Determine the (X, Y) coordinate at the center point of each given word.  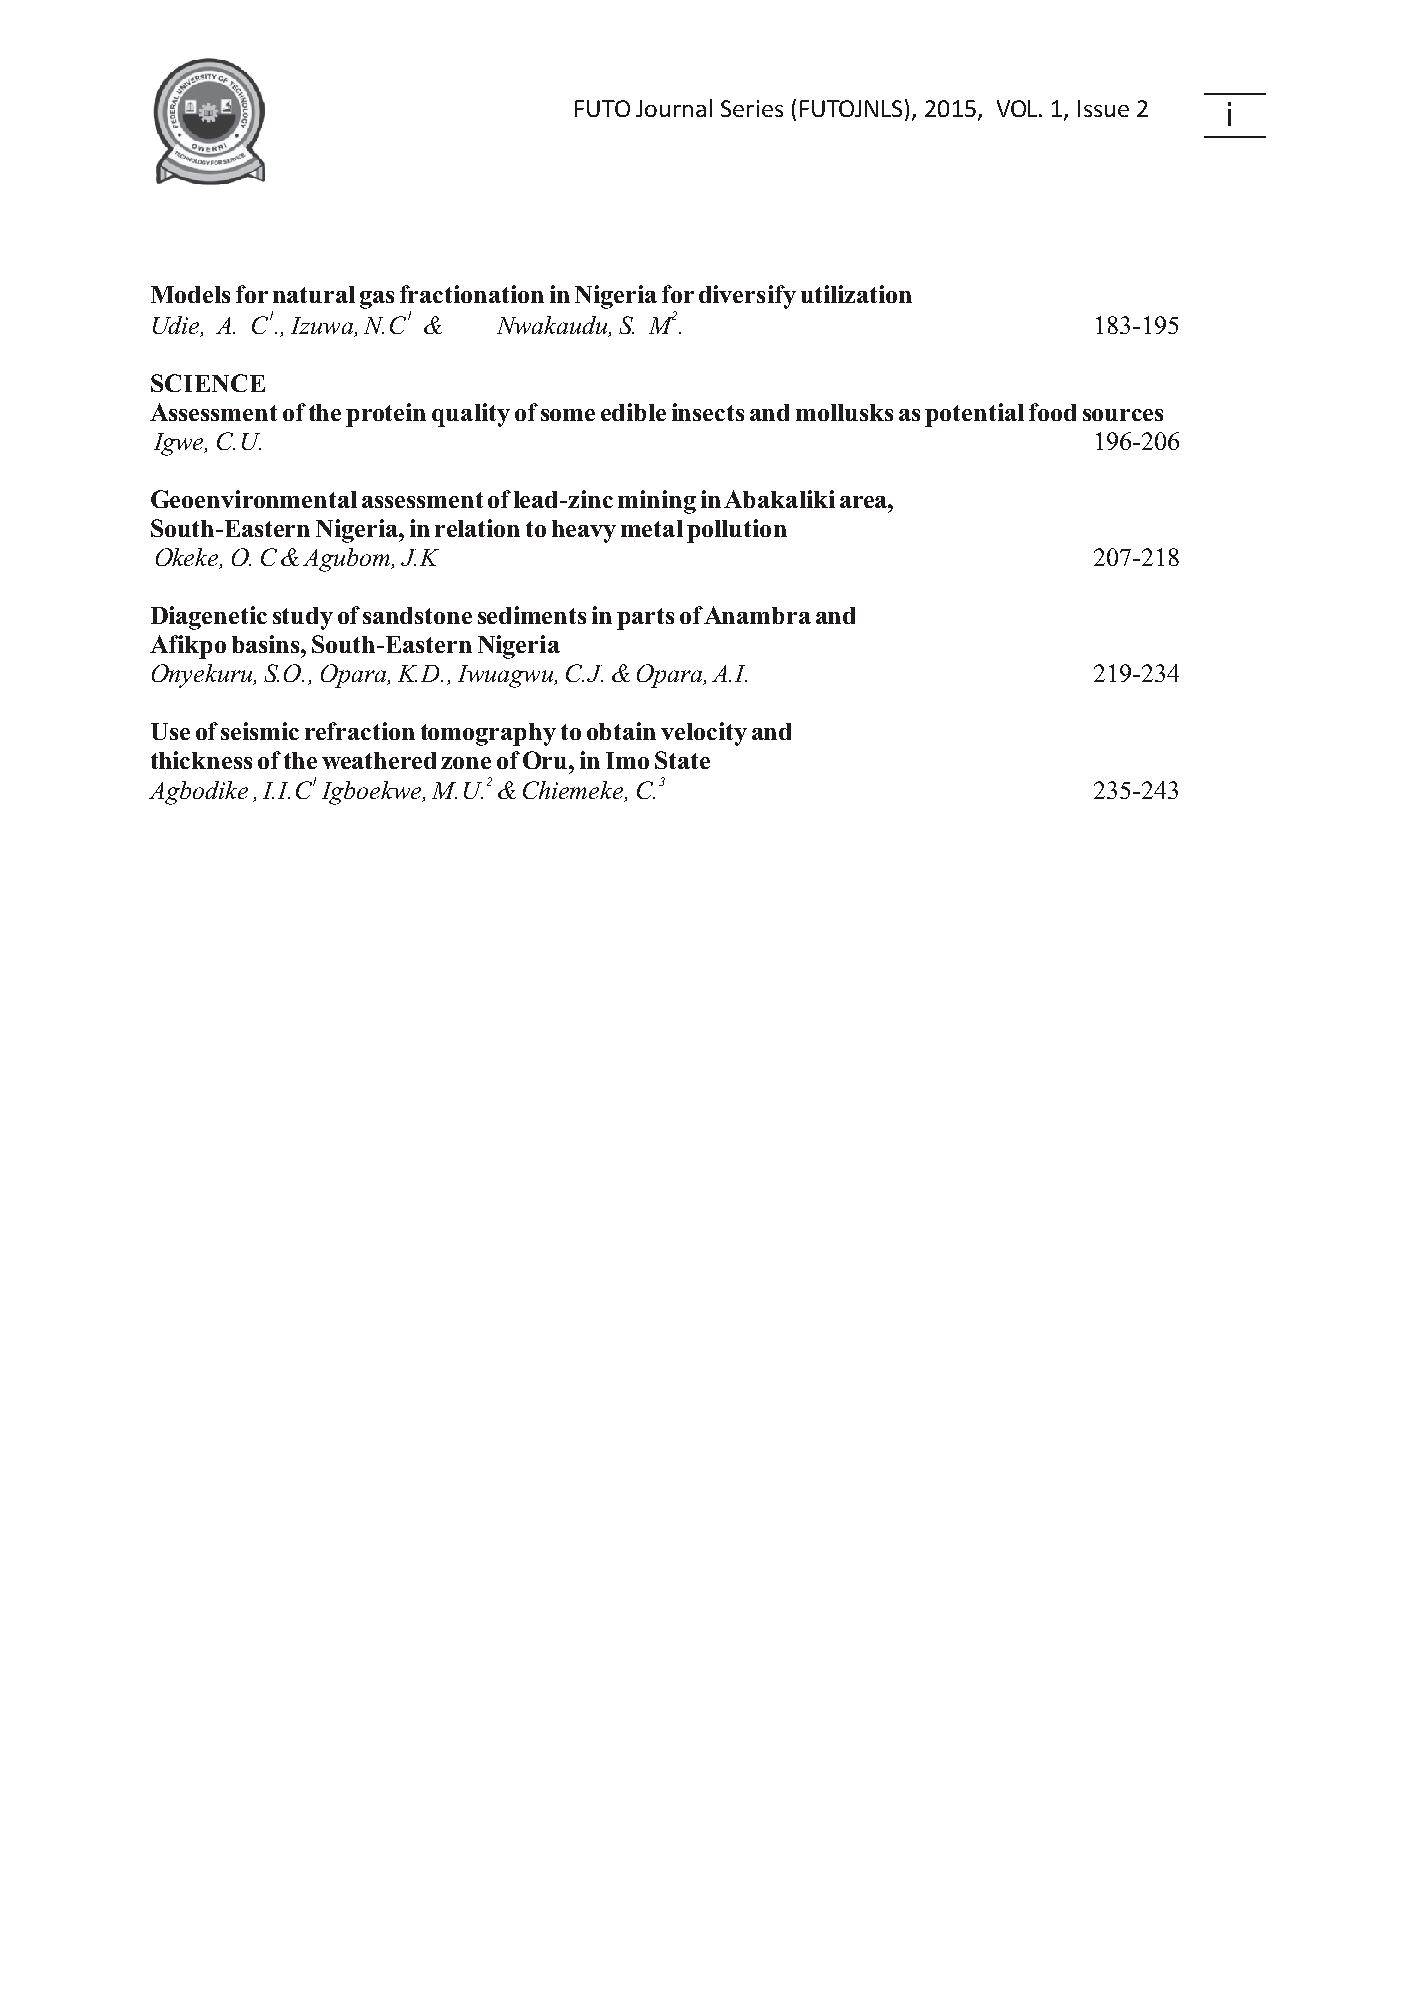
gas (377, 300)
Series (752, 108)
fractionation (472, 294)
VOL (1019, 108)
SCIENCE (208, 383)
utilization (856, 294)
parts (645, 619)
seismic (260, 731)
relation (477, 528)
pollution (737, 531)
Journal (674, 108)
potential (974, 415)
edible (633, 412)
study (303, 618)
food (1052, 412)
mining (657, 502)
